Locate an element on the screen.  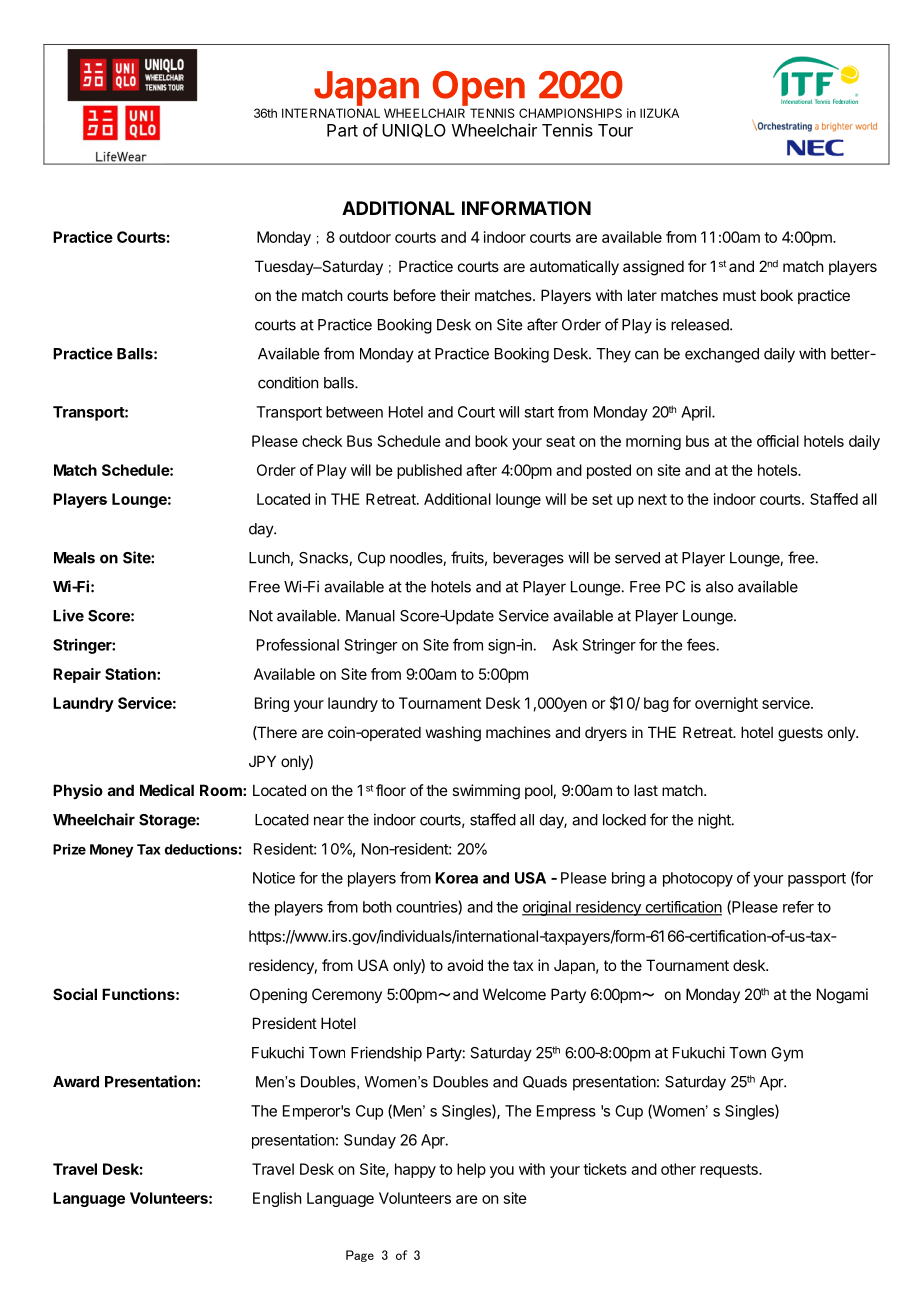
CHAMPIONSHIPS is located at coordinates (570, 113).
